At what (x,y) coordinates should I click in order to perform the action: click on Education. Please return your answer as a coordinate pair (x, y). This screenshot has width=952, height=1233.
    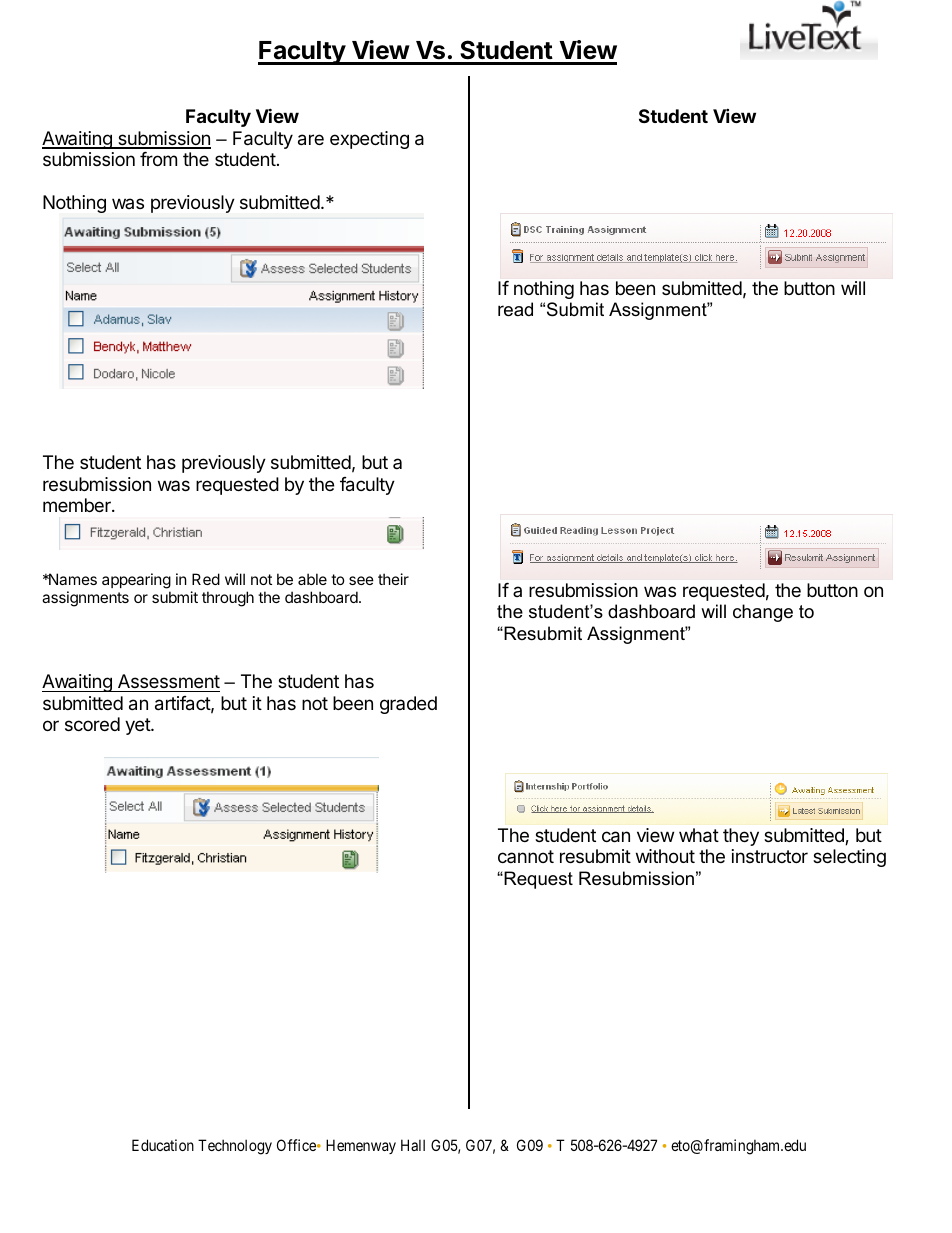
    Looking at the image, I should click on (163, 1145).
